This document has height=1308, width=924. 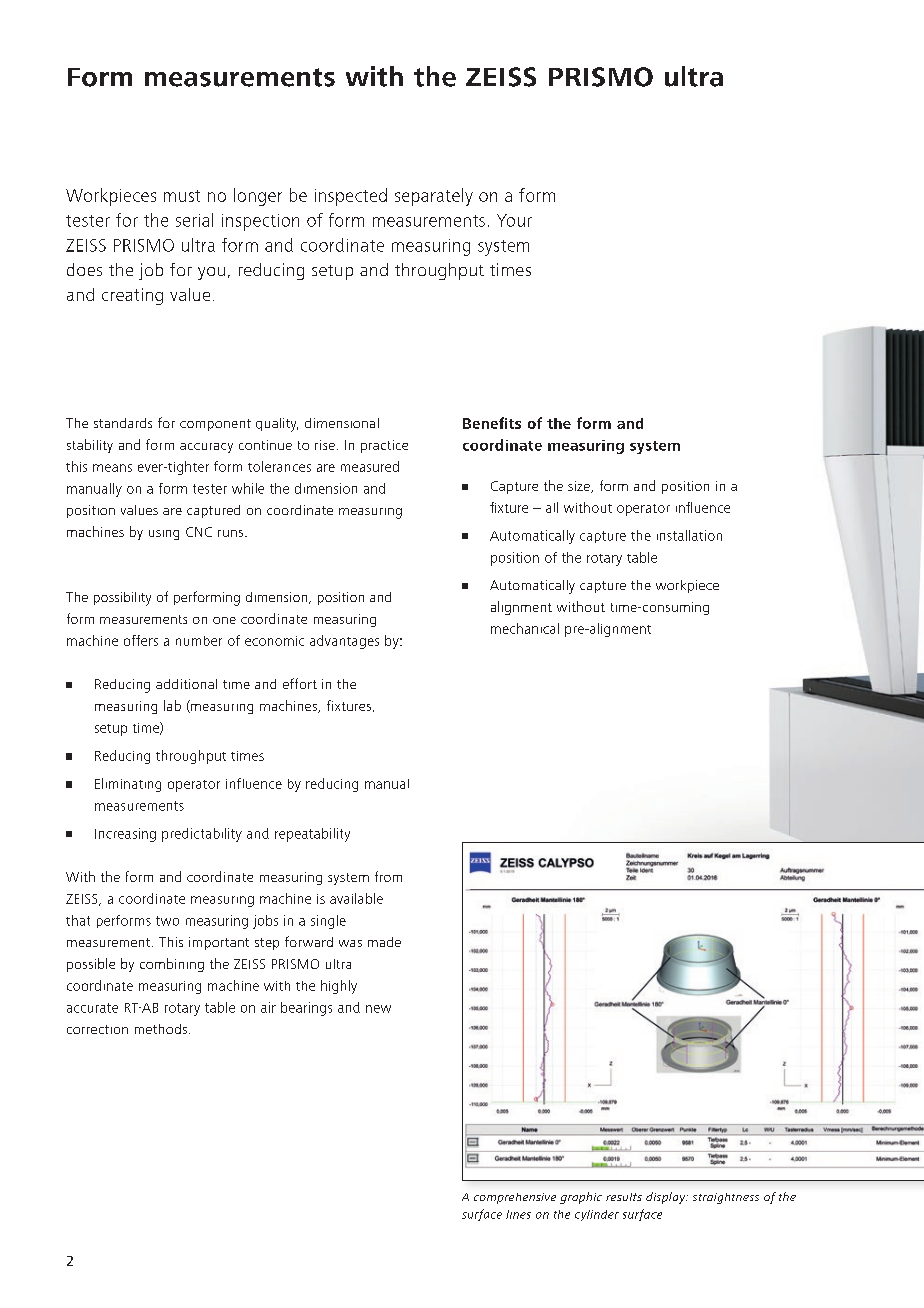 I want to click on separately, so click(x=434, y=197).
